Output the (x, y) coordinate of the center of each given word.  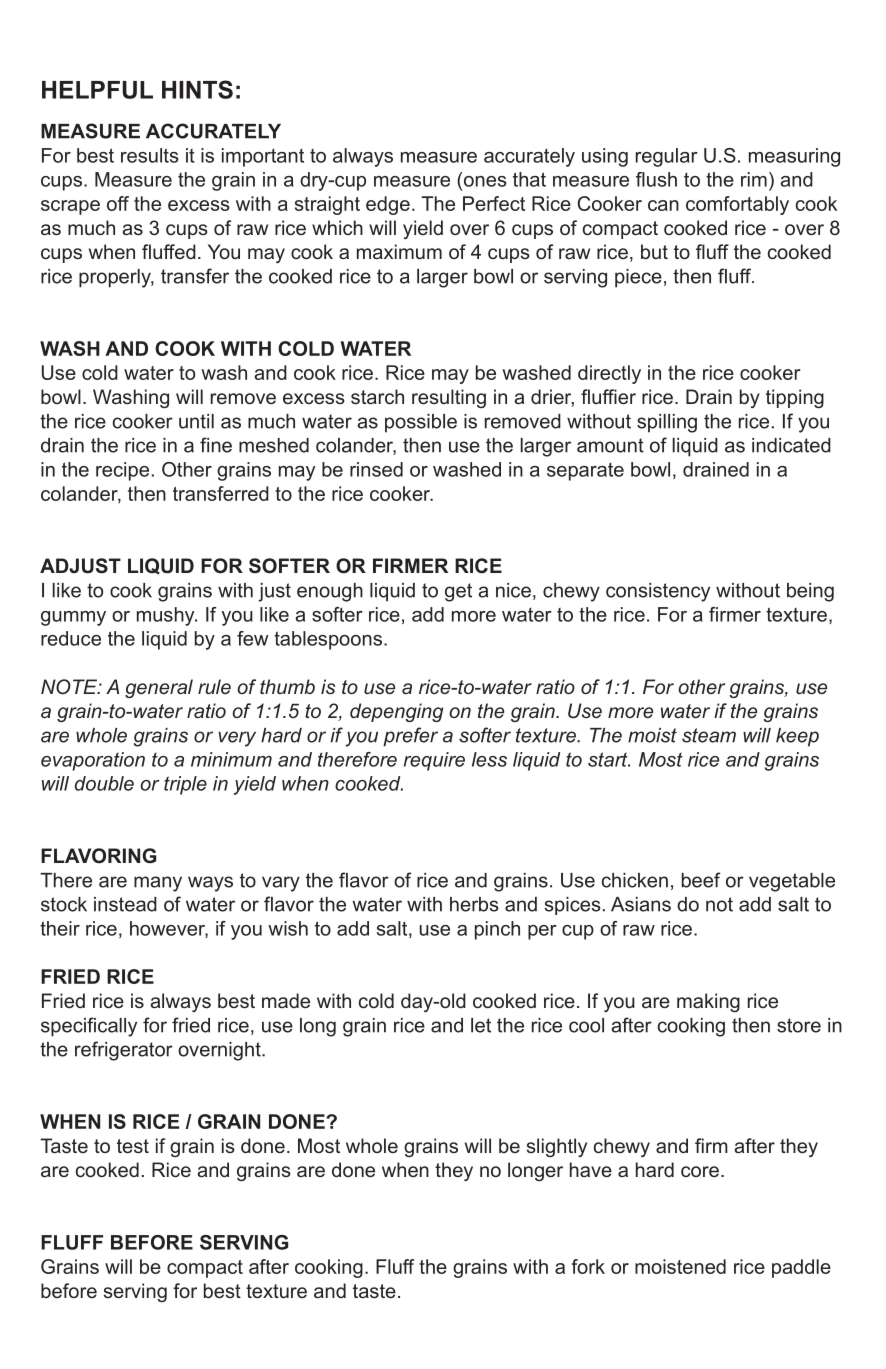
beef (701, 880)
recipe (122, 471)
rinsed (376, 469)
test (133, 1146)
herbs (474, 904)
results (150, 155)
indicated (791, 445)
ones (484, 181)
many (158, 884)
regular (667, 157)
